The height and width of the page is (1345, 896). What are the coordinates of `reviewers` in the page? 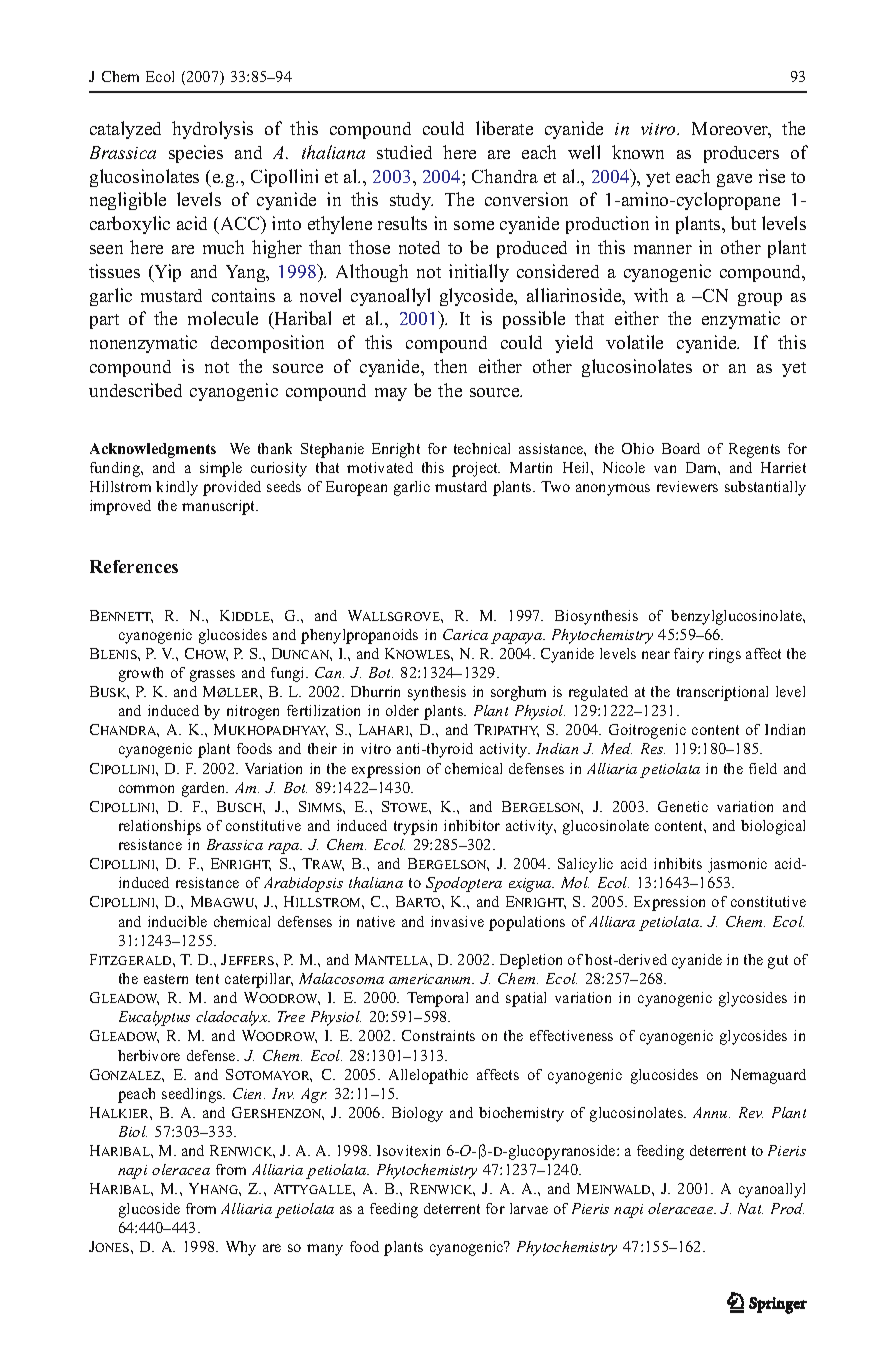 It's located at (687, 486).
